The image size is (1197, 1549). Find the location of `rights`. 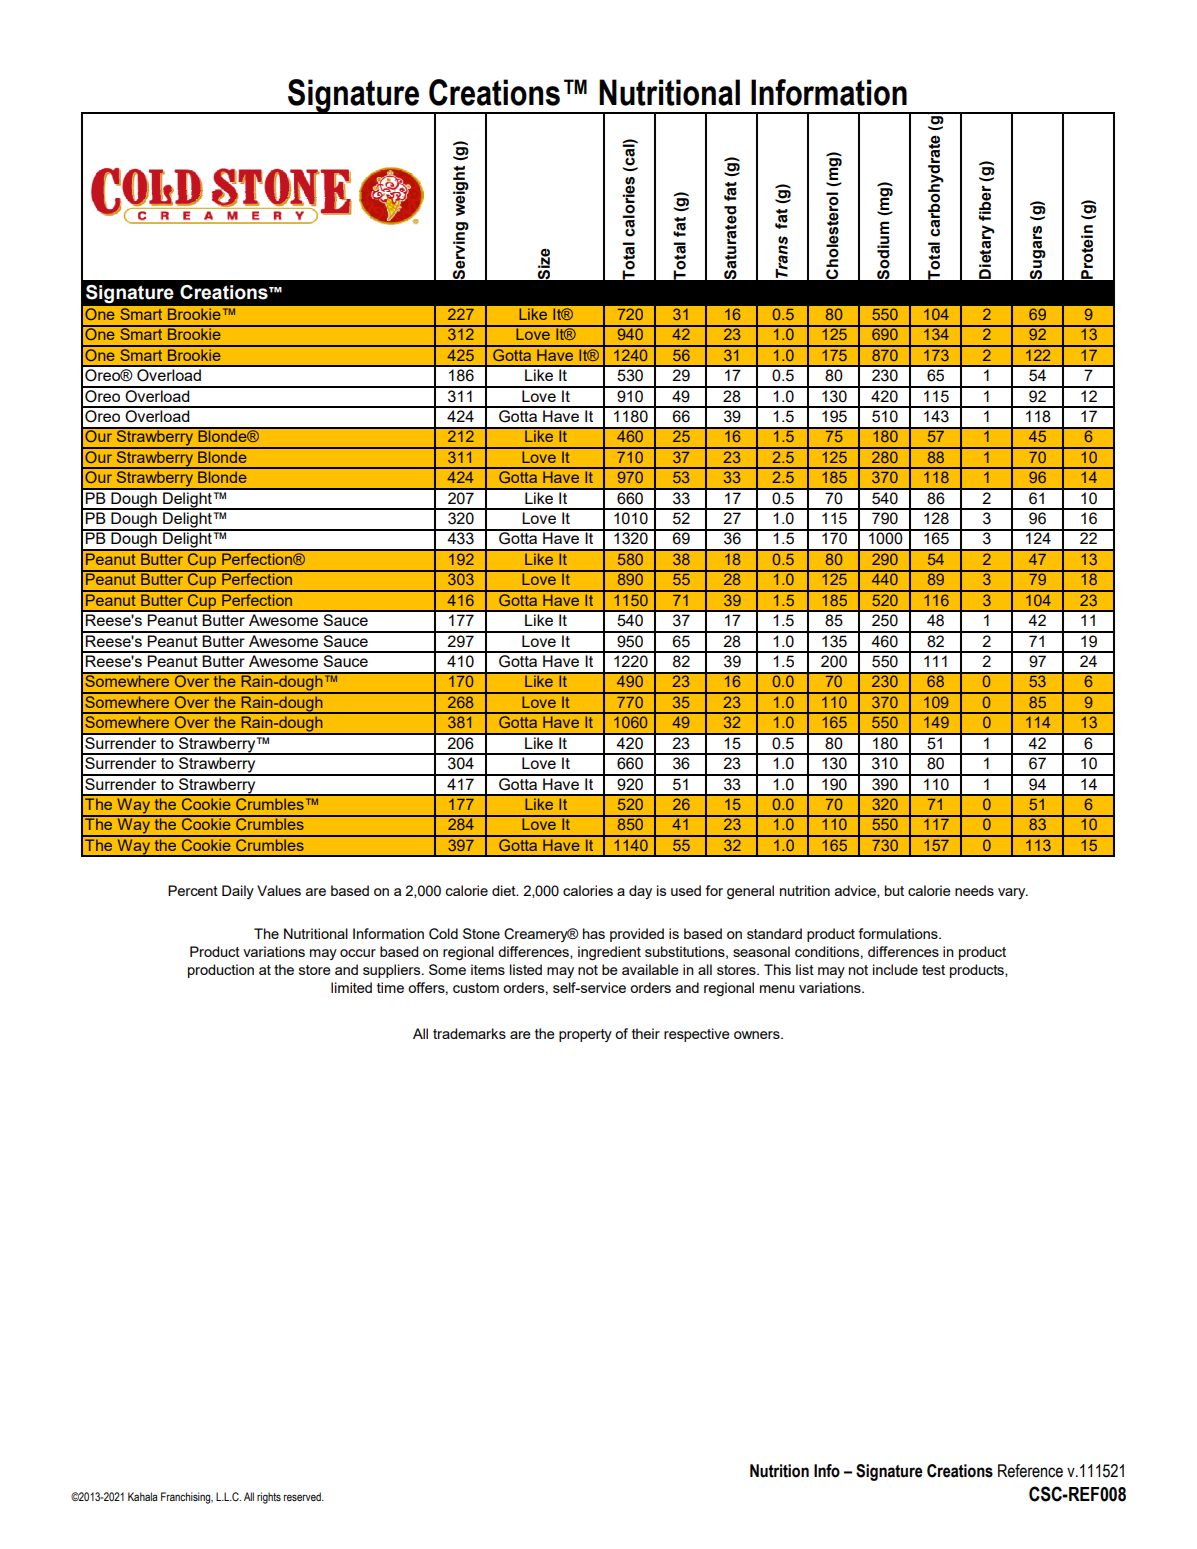

rights is located at coordinates (269, 1498).
